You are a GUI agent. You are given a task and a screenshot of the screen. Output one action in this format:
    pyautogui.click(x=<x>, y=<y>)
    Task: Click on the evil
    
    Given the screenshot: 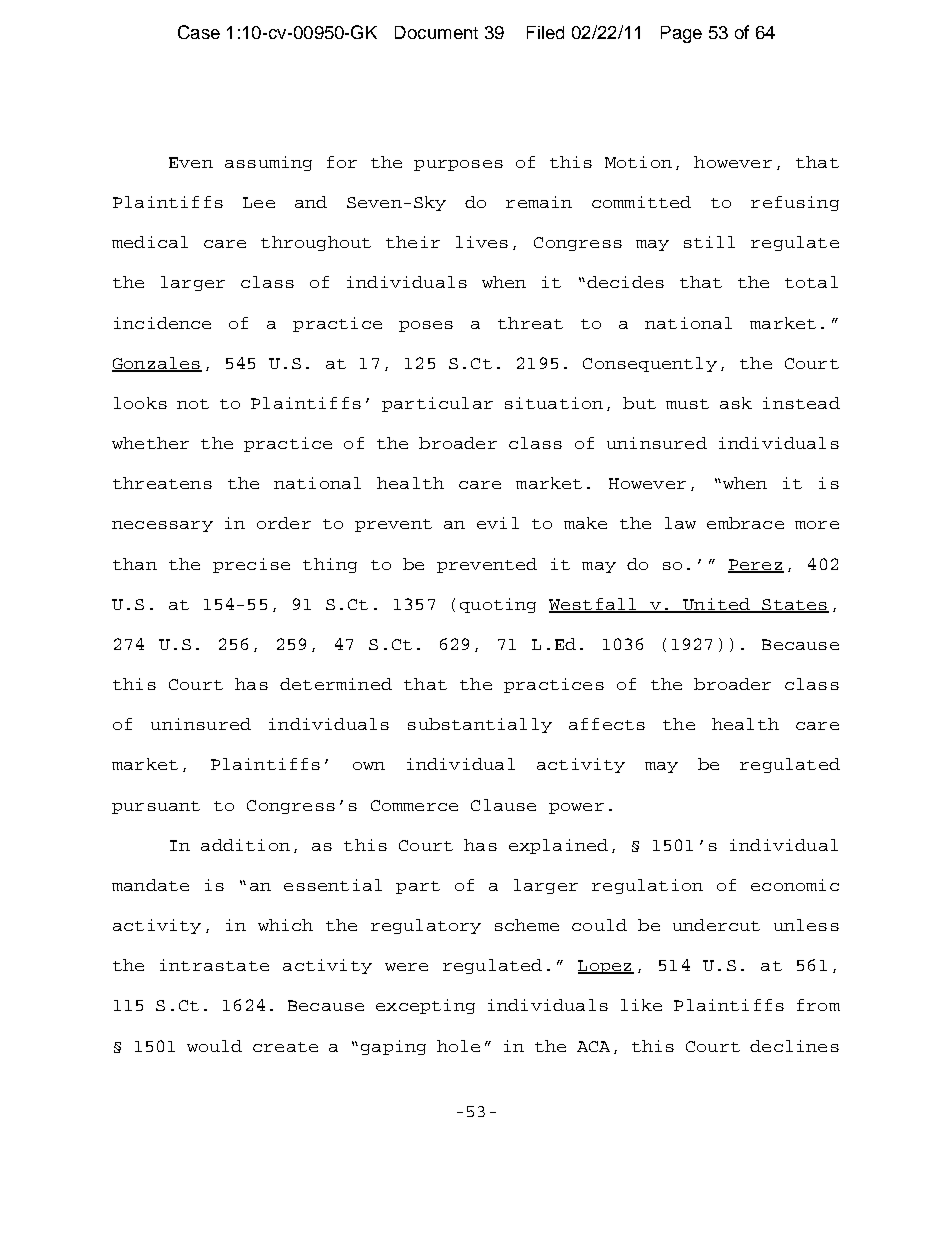 What is the action you would take?
    pyautogui.click(x=498, y=523)
